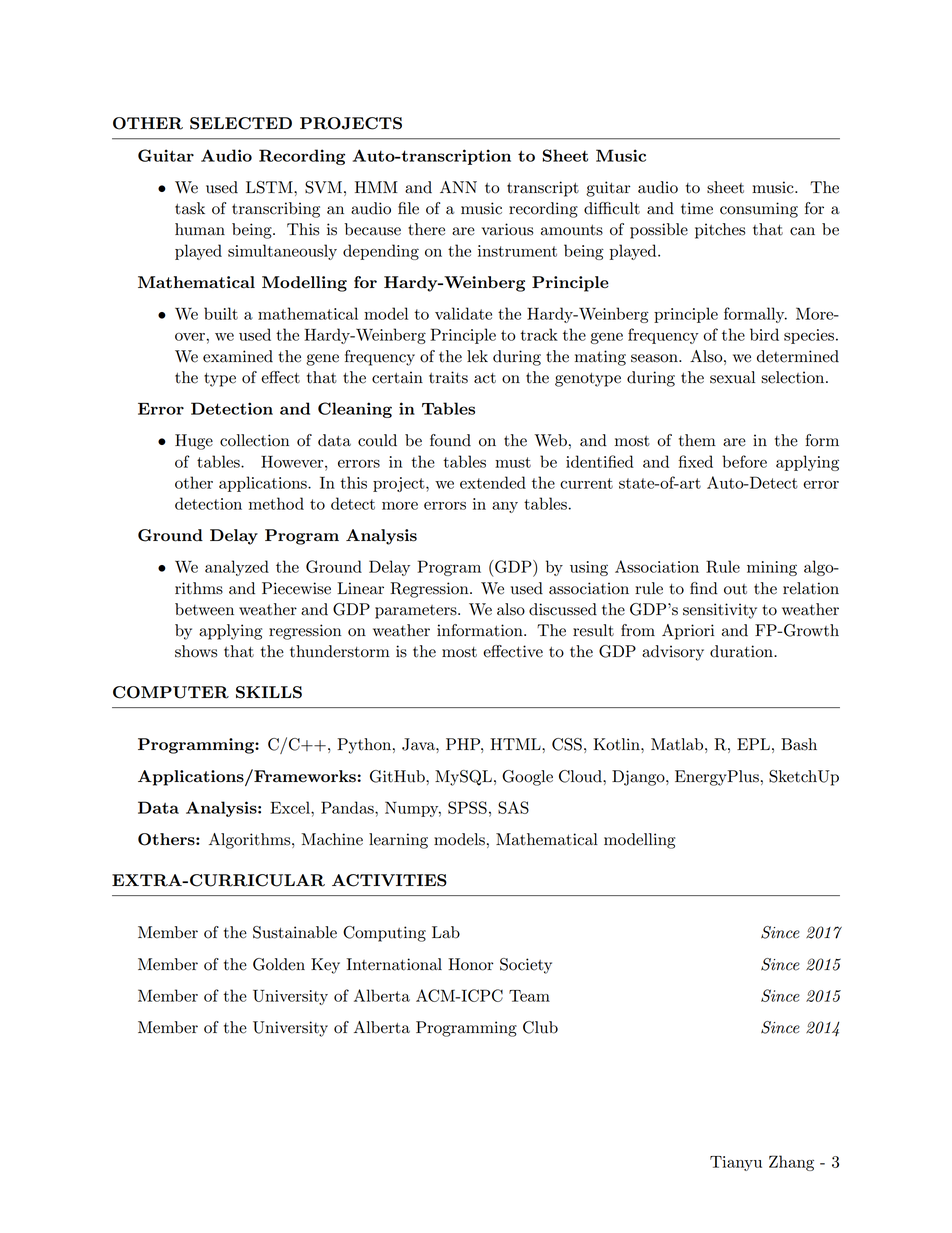 The image size is (952, 1233). What do you see at coordinates (759, 210) in the page?
I see `consuming` at bounding box center [759, 210].
